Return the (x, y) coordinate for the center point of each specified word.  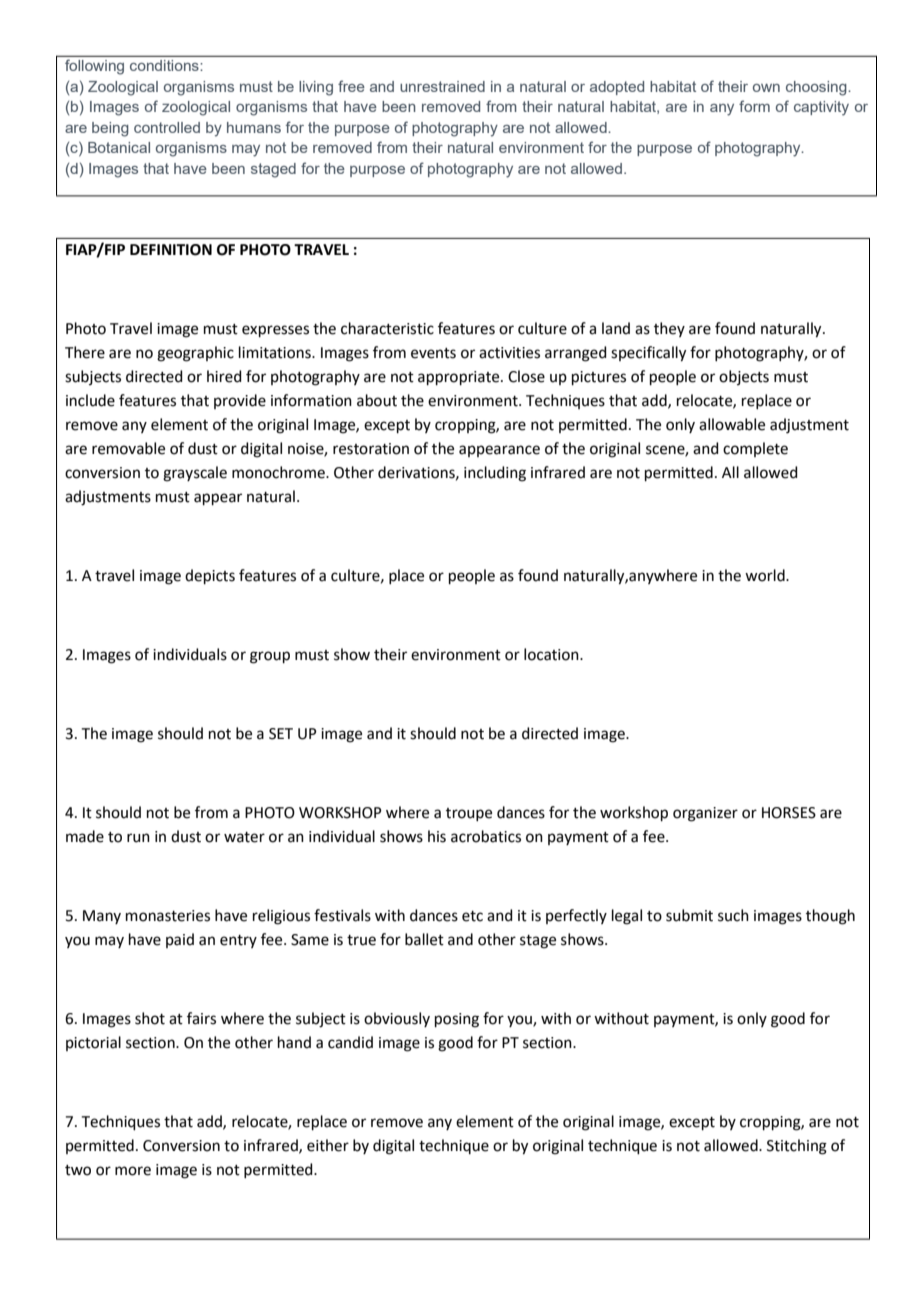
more (133, 1171)
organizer (705, 814)
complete (755, 449)
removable (128, 448)
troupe (469, 814)
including (495, 474)
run (138, 838)
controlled (167, 127)
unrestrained (442, 86)
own (766, 88)
